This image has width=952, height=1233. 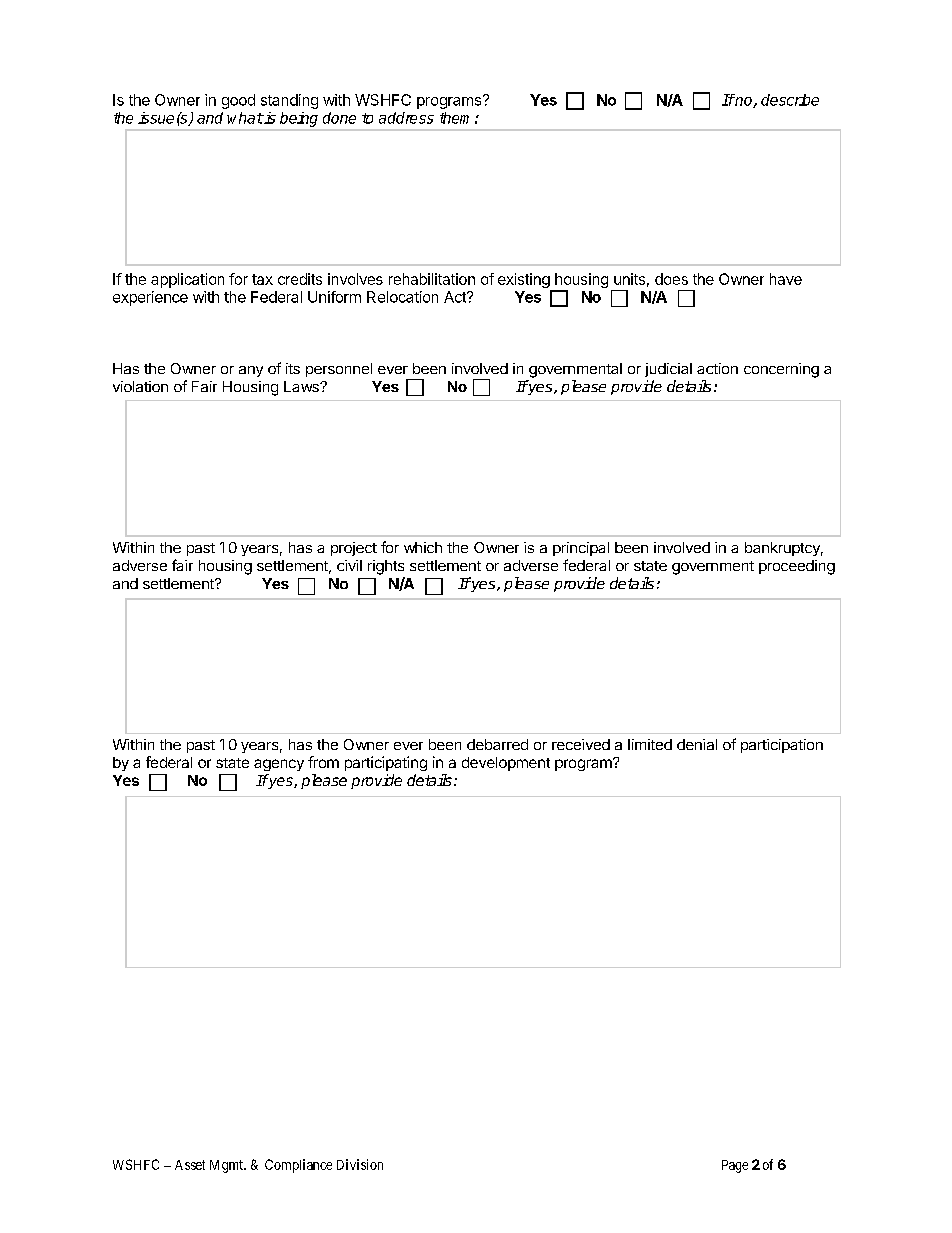 I want to click on action, so click(x=717, y=368).
